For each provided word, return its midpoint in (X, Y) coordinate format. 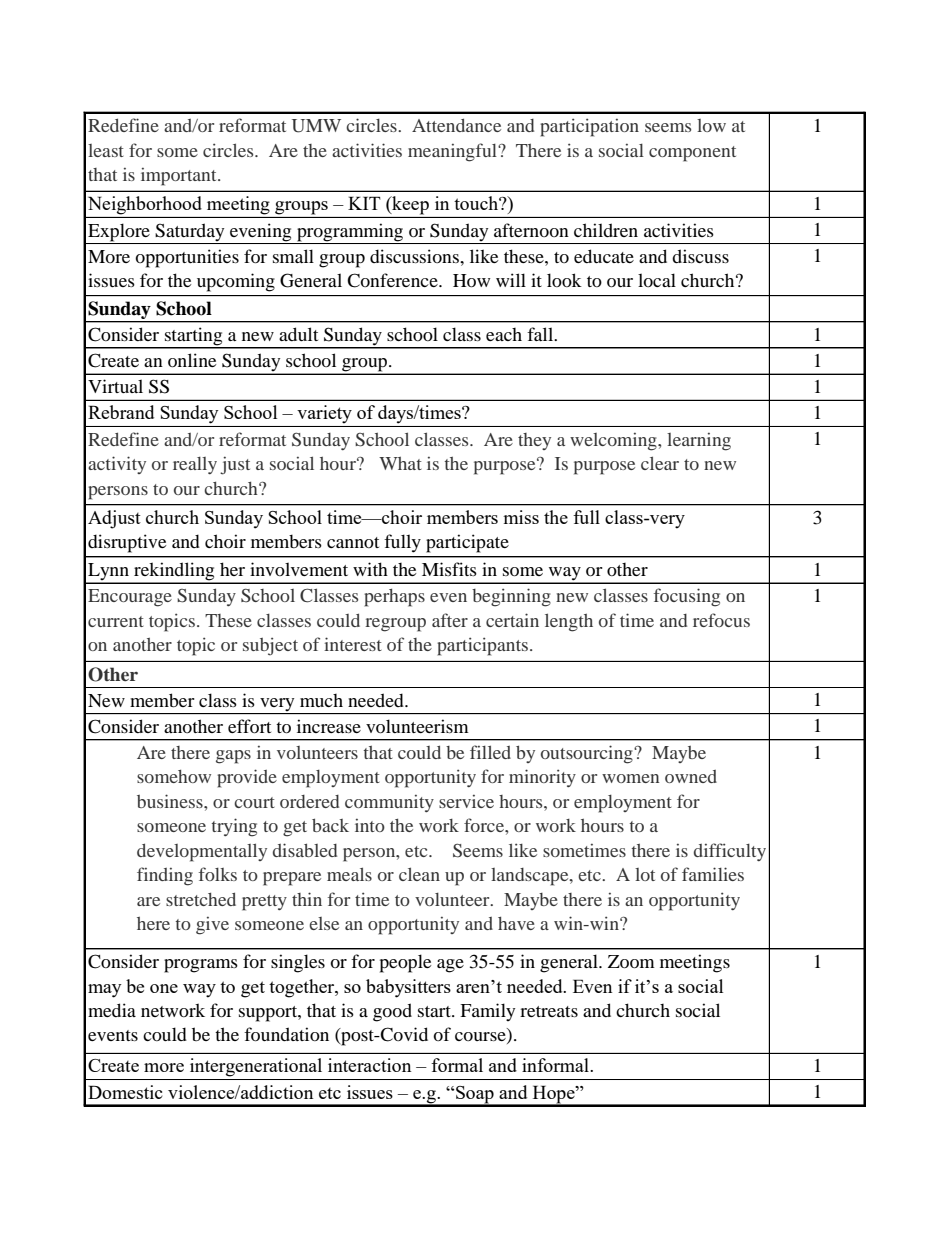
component (692, 154)
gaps (233, 757)
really (195, 465)
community (389, 803)
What (400, 463)
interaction (369, 1065)
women (630, 778)
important (180, 177)
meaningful (453, 152)
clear (660, 463)
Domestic (125, 1092)
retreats (549, 1011)
